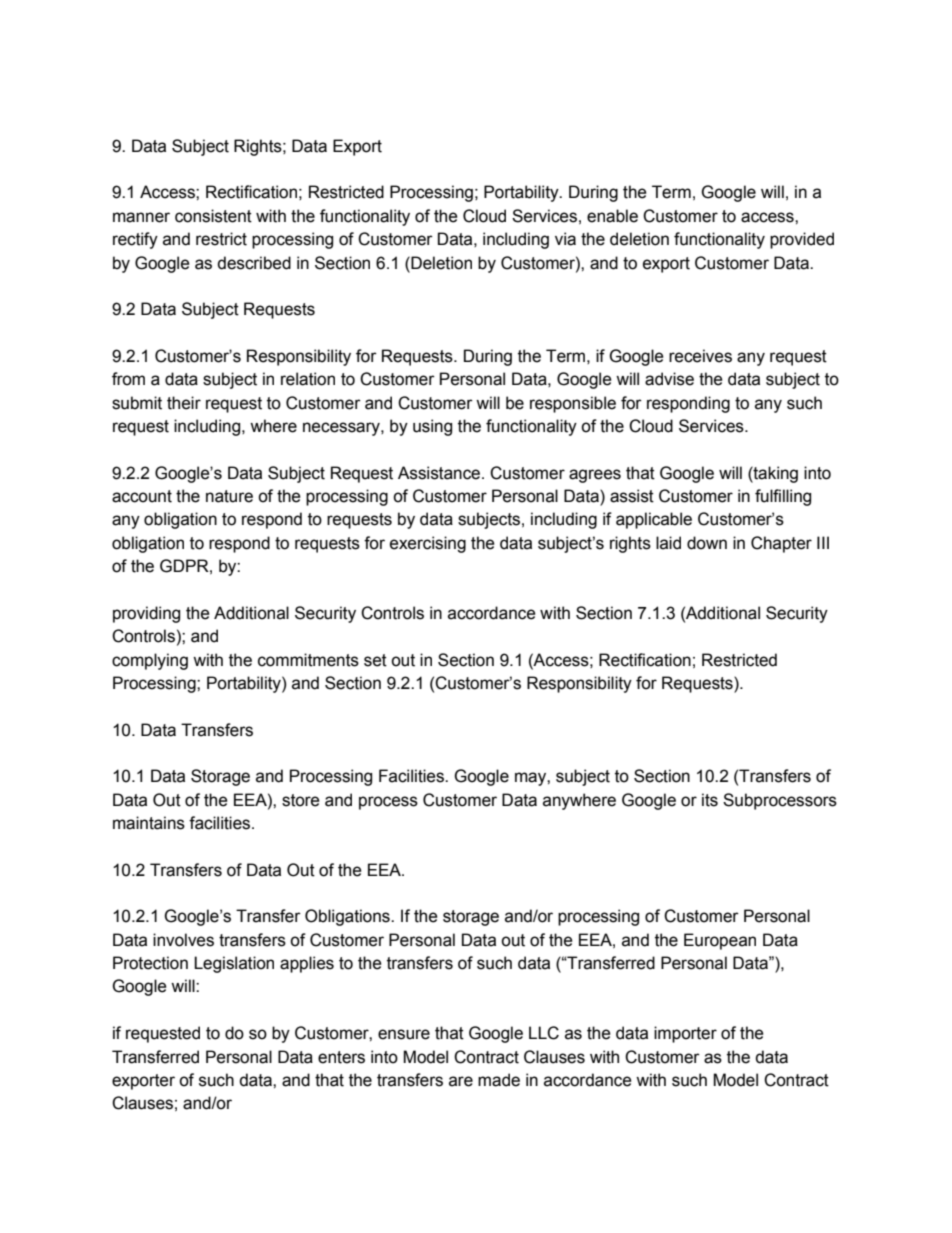 Image resolution: width=952 pixels, height=1233 pixels. Describe the element at coordinates (184, 403) in the screenshot. I see `their` at that location.
